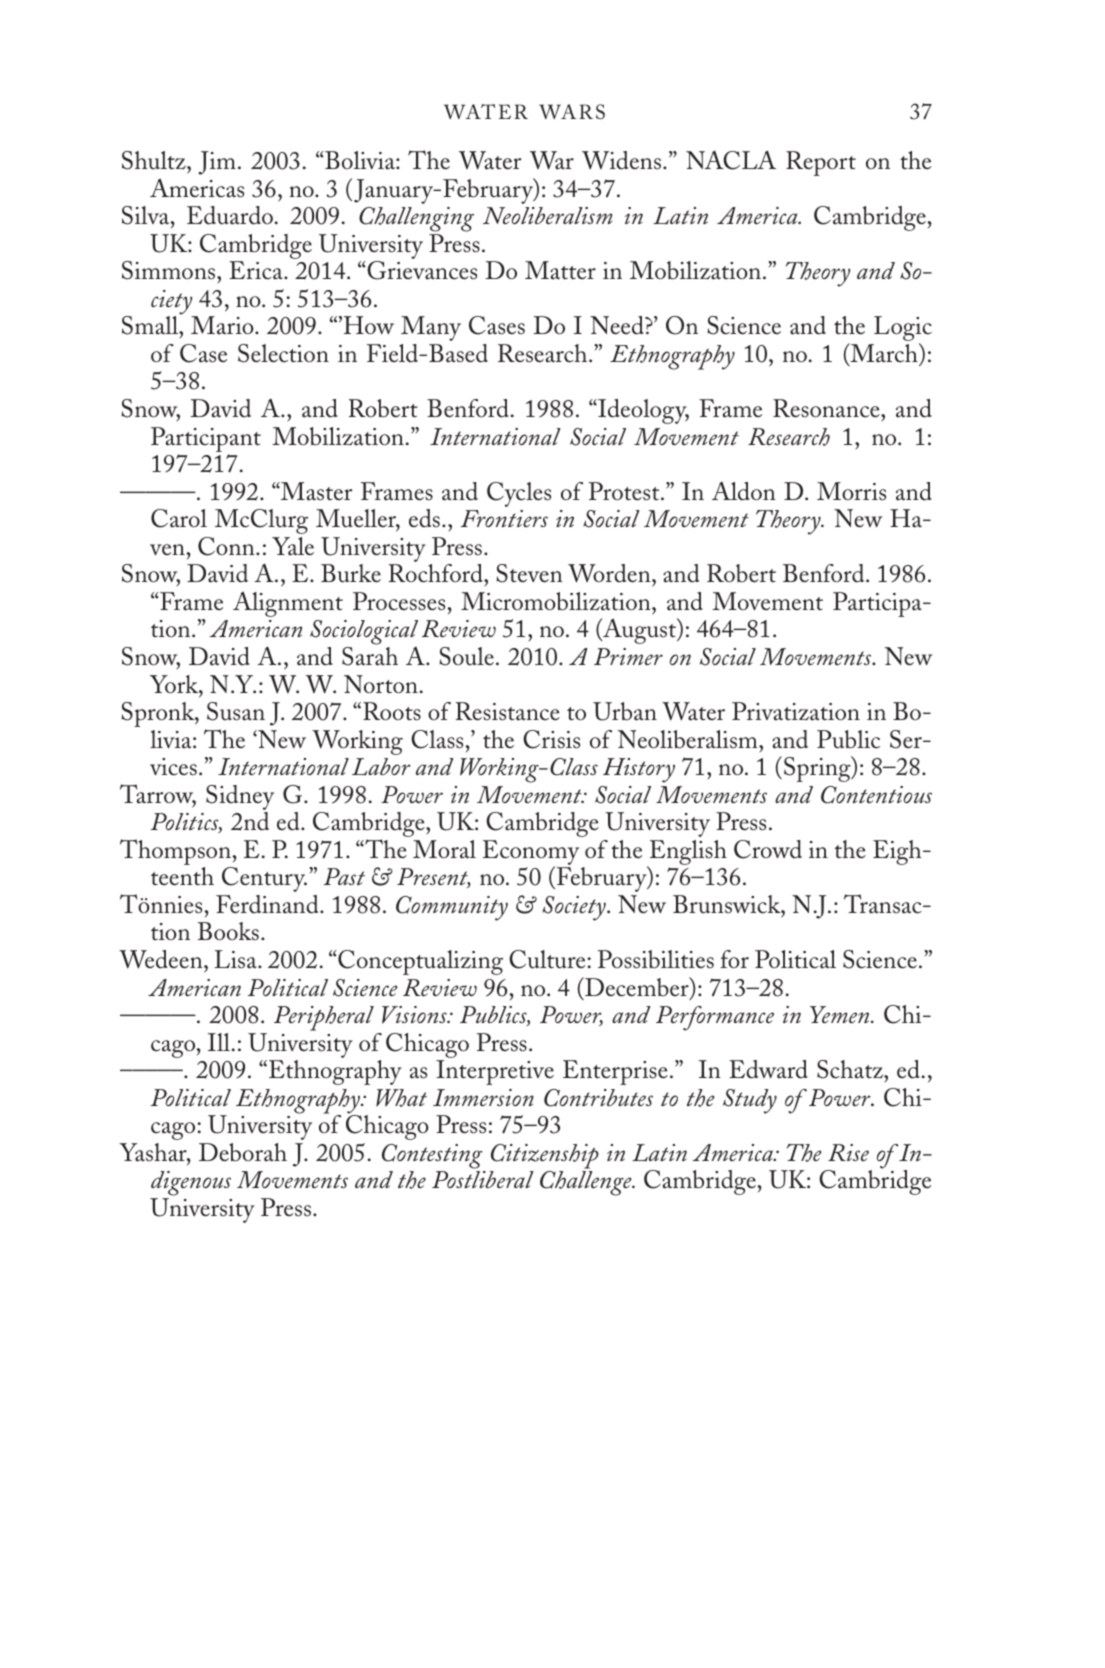  What do you see at coordinates (531, 854) in the screenshot?
I see `Economy` at bounding box center [531, 854].
